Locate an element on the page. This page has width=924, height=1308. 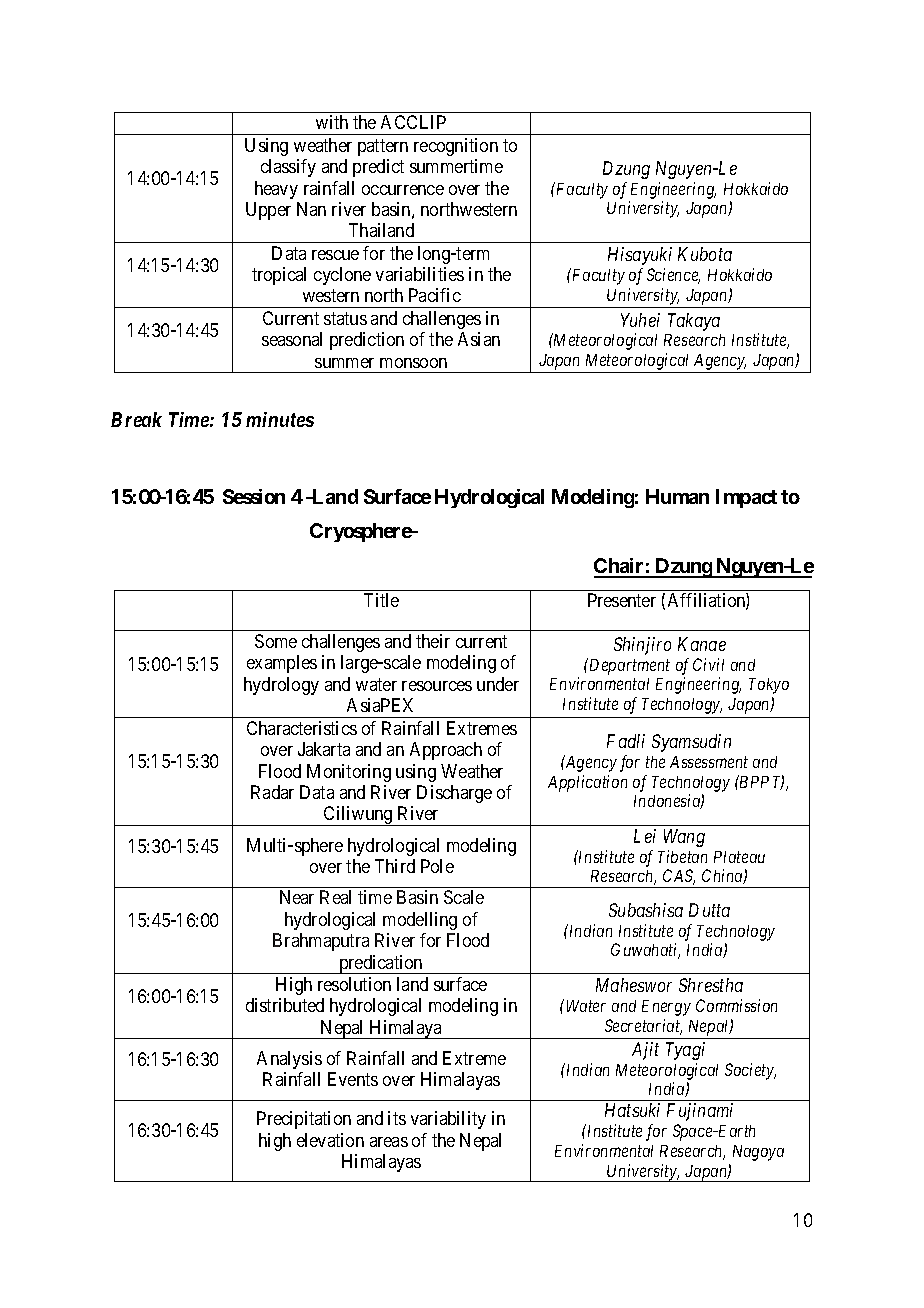
recognition is located at coordinates (456, 147).
